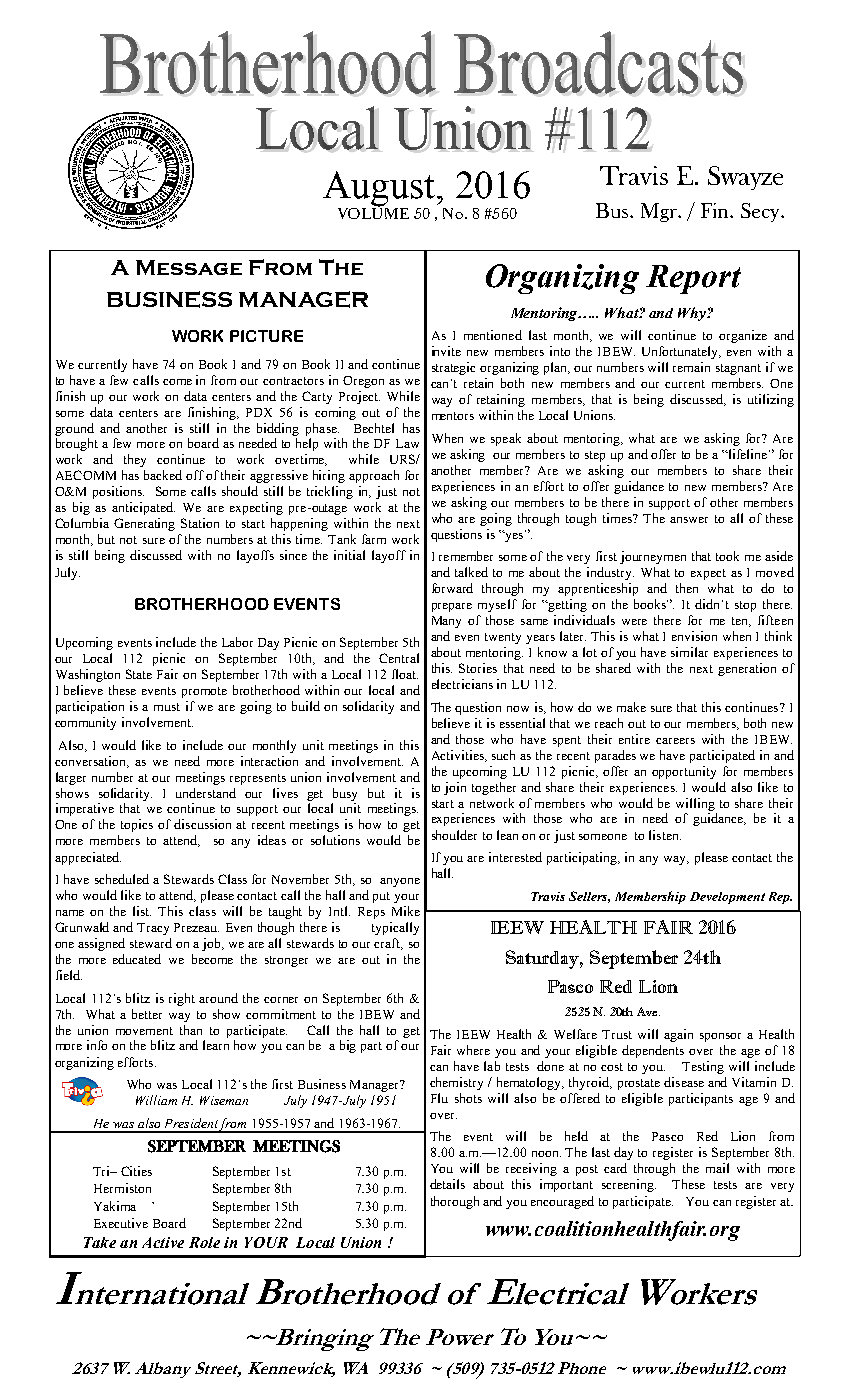 The height and width of the screenshot is (1400, 849). What do you see at coordinates (660, 212) in the screenshot?
I see `Mgr` at bounding box center [660, 212].
